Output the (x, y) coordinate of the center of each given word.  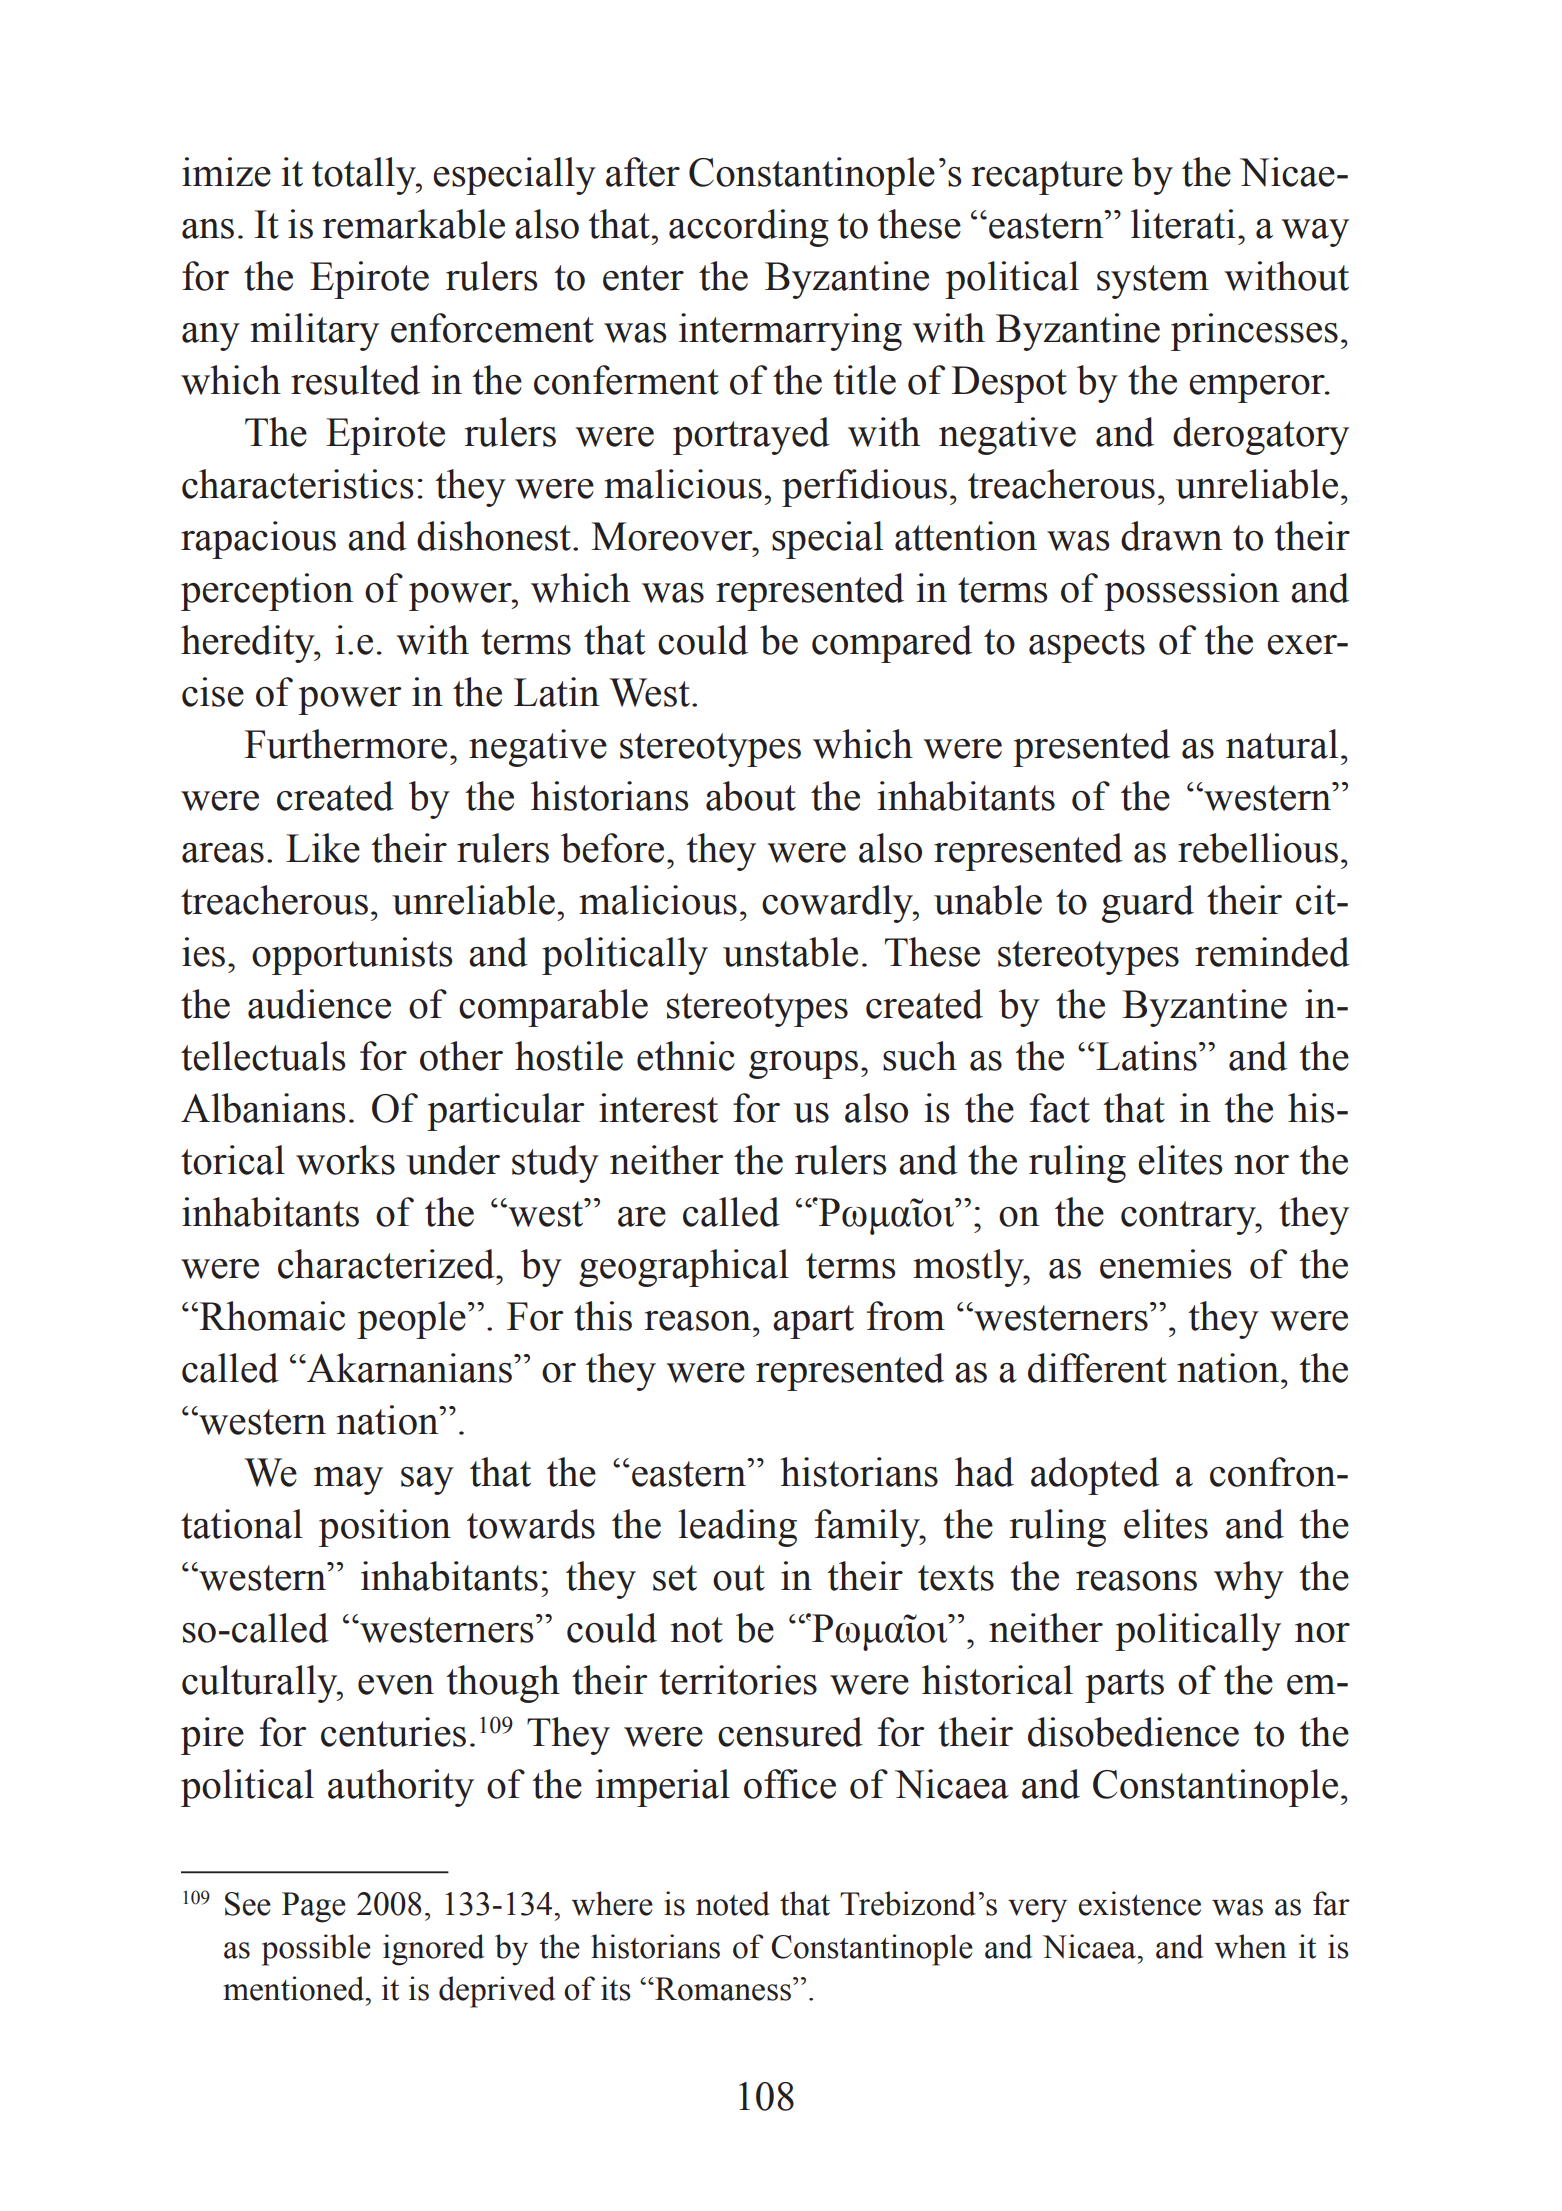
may (348, 1481)
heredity (249, 644)
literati (1183, 224)
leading (737, 1528)
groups (803, 1065)
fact (1060, 1108)
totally (365, 176)
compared (892, 644)
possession (1191, 592)
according (749, 228)
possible (316, 1950)
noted (733, 1903)
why (1249, 1580)
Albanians (263, 1108)
